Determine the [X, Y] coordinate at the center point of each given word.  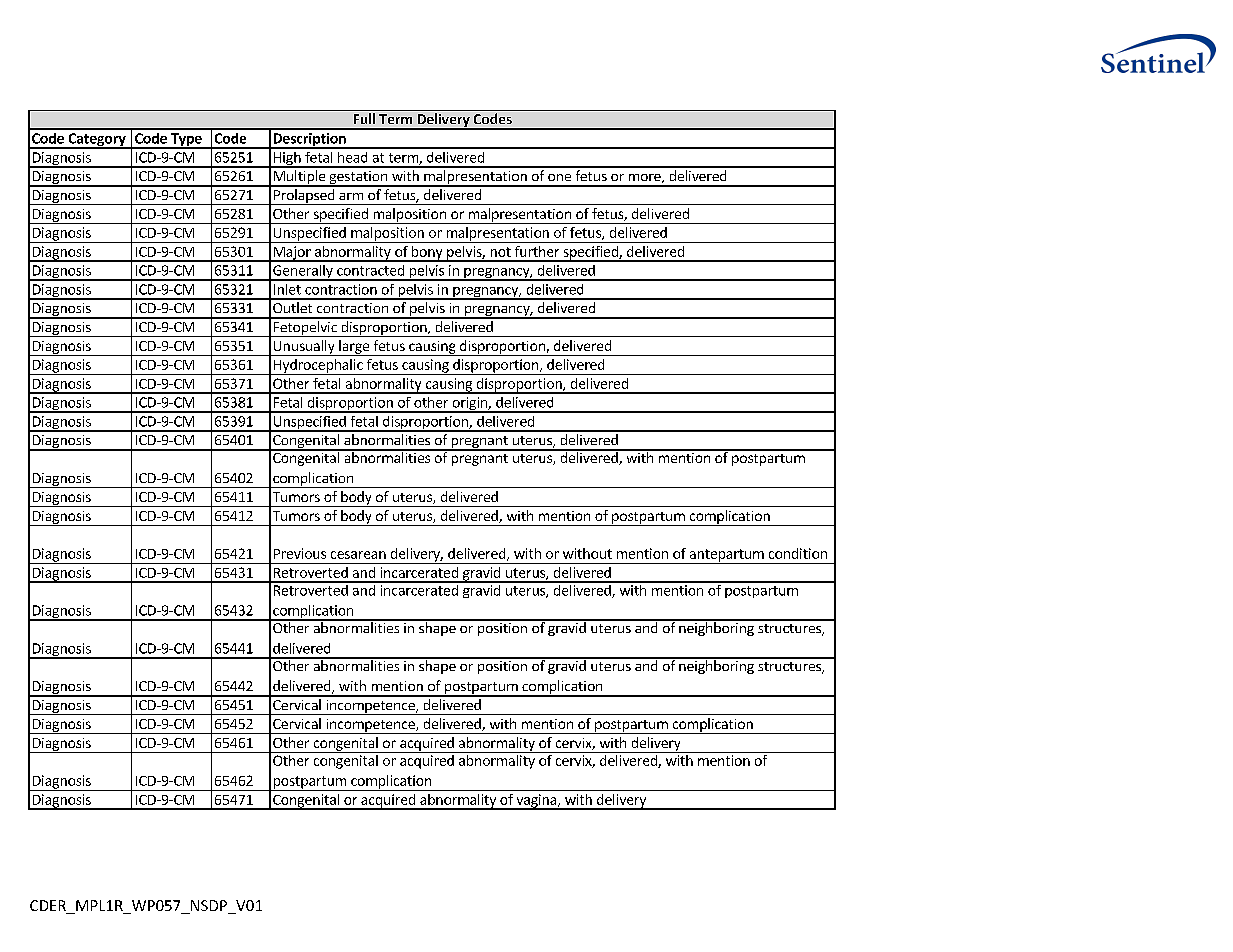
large [354, 348]
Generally [303, 273]
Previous [300, 553]
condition [798, 553]
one [559, 177]
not [501, 252]
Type [186, 141]
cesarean [358, 555]
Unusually [304, 348]
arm [351, 196]
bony [427, 254]
